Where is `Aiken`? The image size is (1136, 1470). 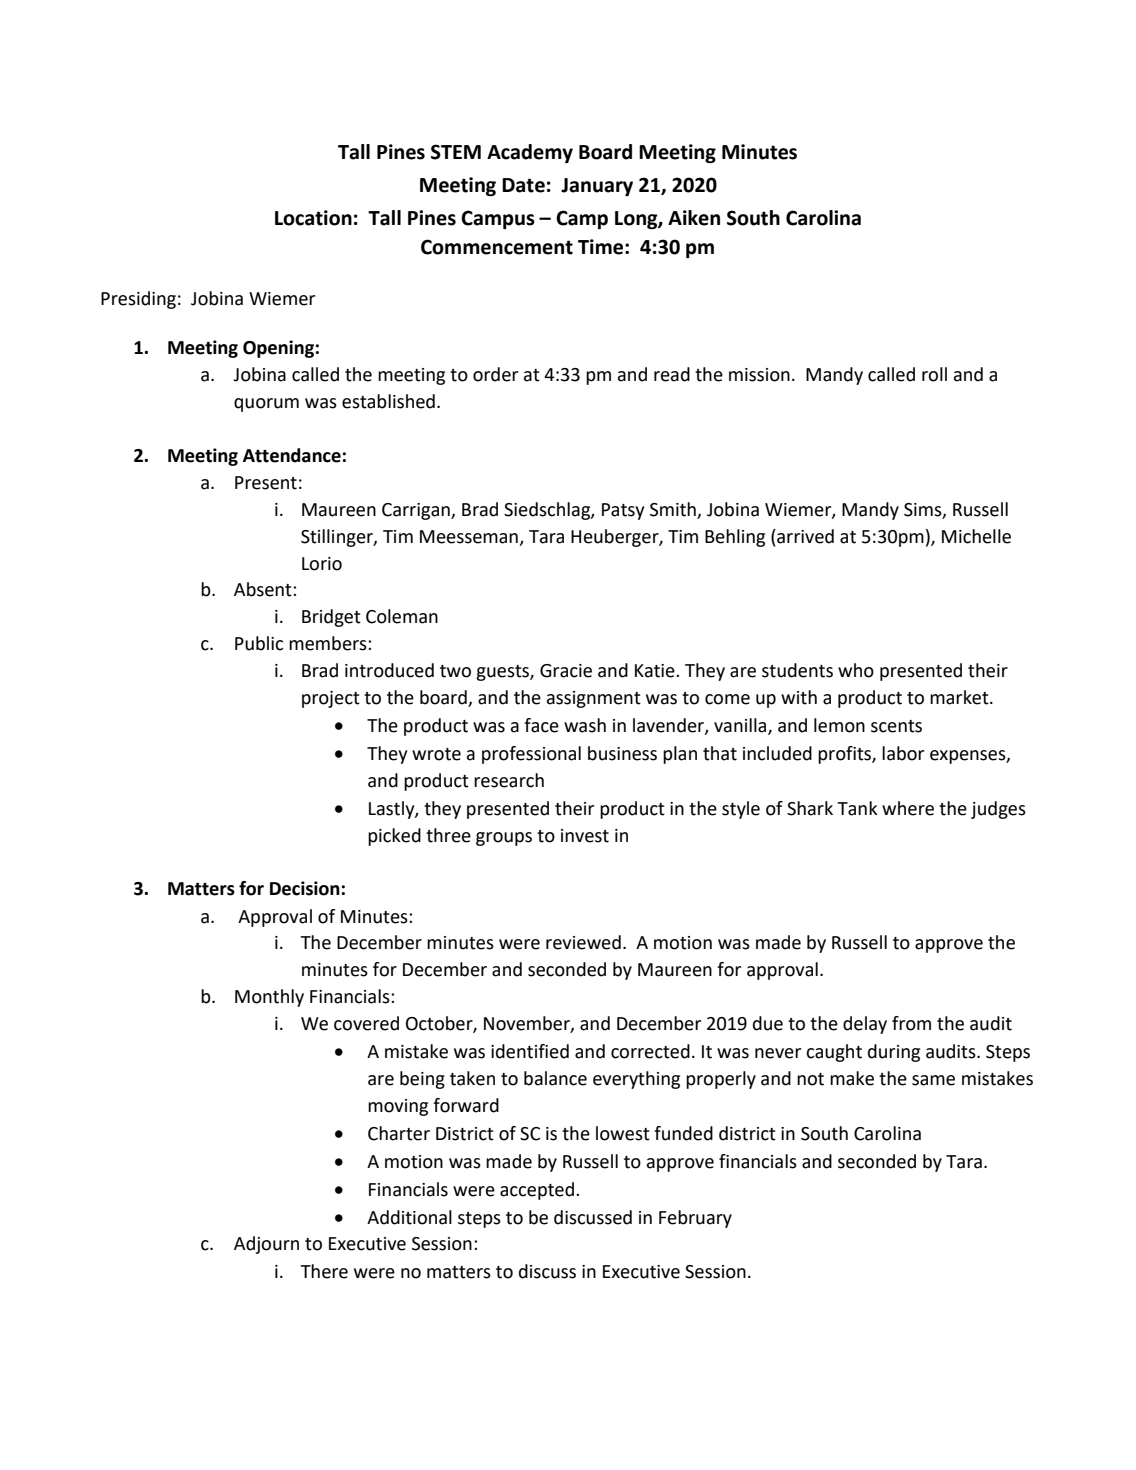
Aiken is located at coordinates (694, 218).
